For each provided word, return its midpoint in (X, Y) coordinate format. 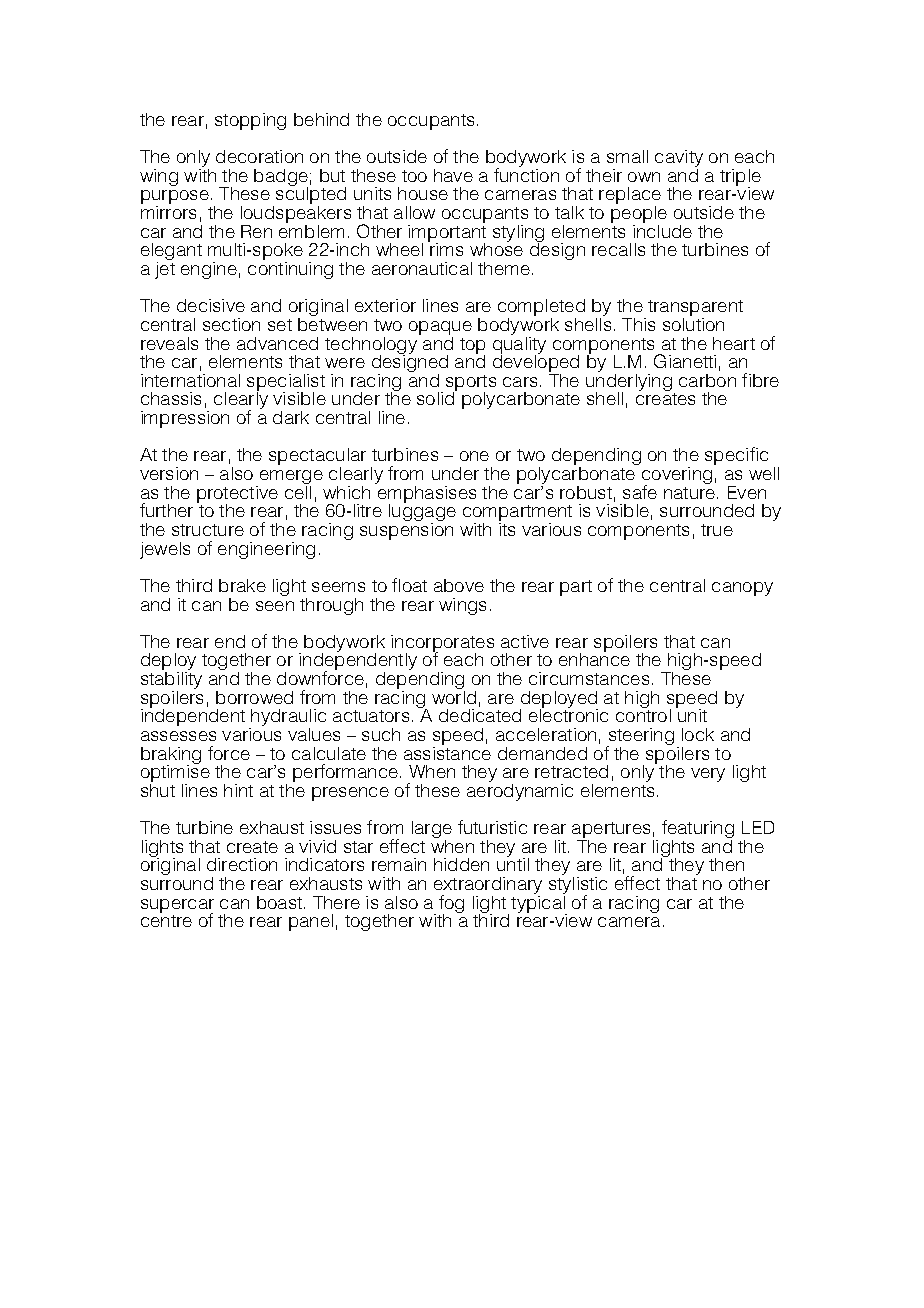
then (726, 864)
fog (451, 905)
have (453, 175)
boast (279, 902)
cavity (679, 158)
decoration (259, 156)
